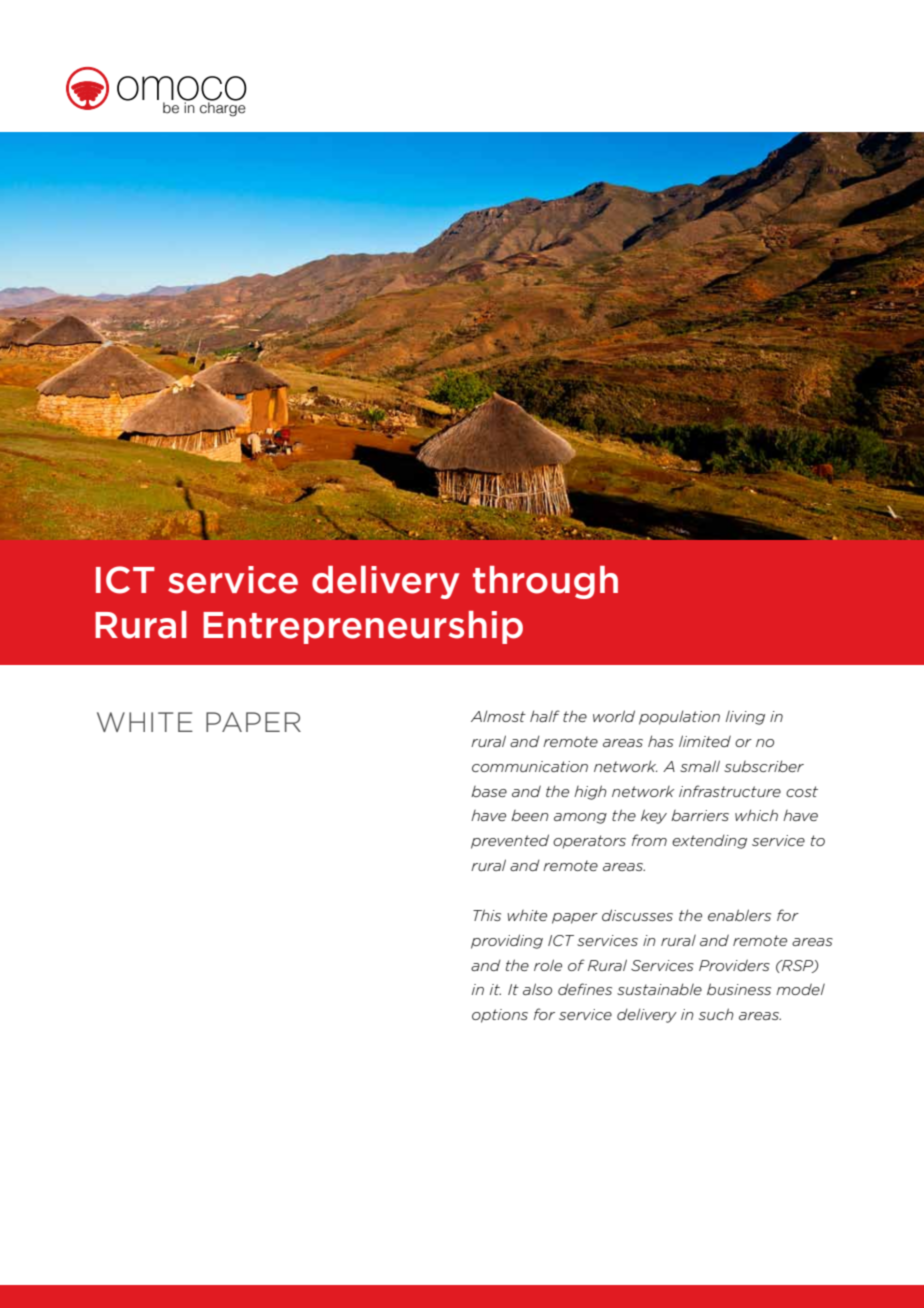  What do you see at coordinates (363, 627) in the document?
I see `Entrepreneurship` at bounding box center [363, 627].
